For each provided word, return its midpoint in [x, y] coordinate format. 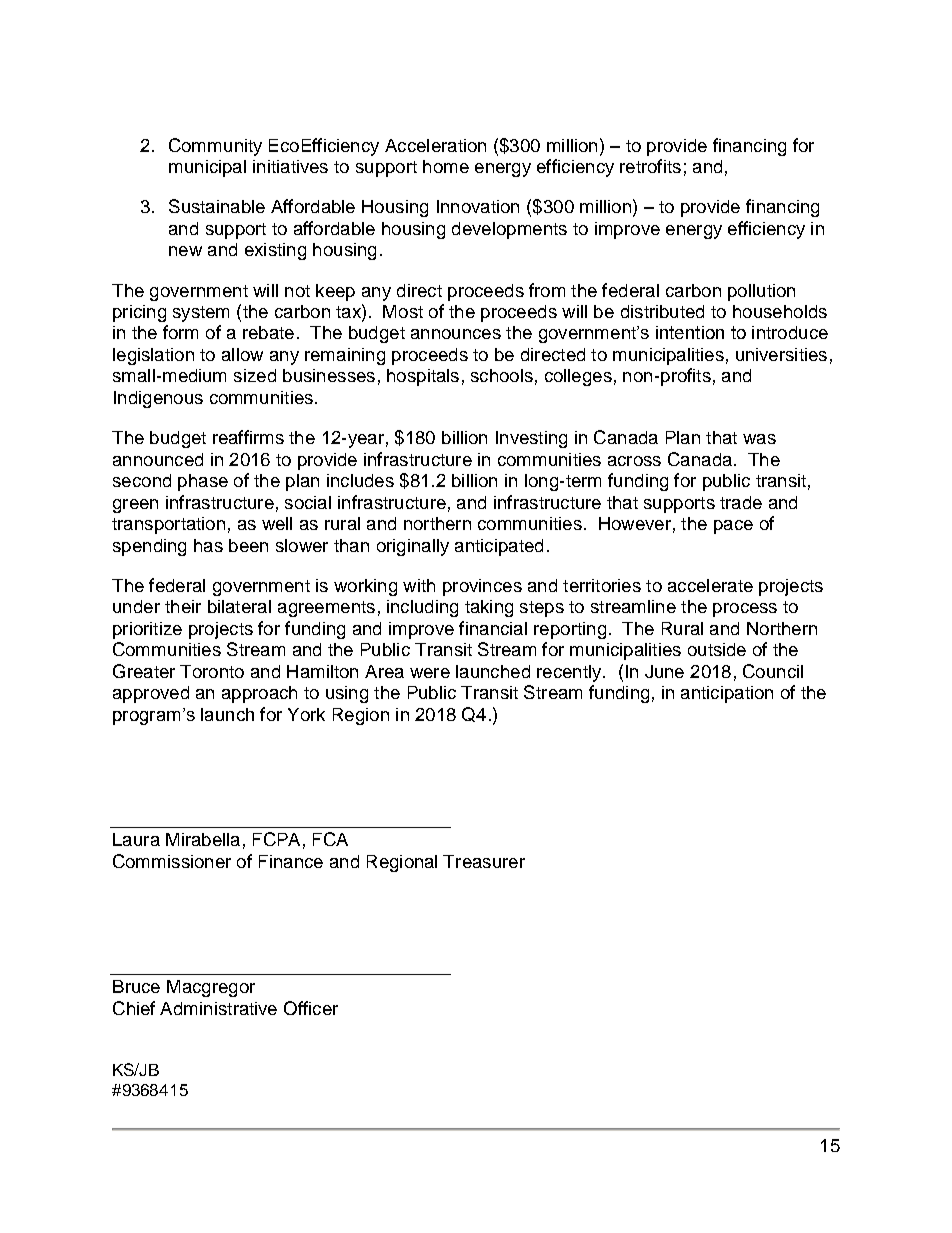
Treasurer [484, 861]
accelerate [710, 585]
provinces [482, 587]
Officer [311, 1008]
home [446, 166]
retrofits [650, 166]
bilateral [239, 606]
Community [215, 147]
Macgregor [211, 988]
